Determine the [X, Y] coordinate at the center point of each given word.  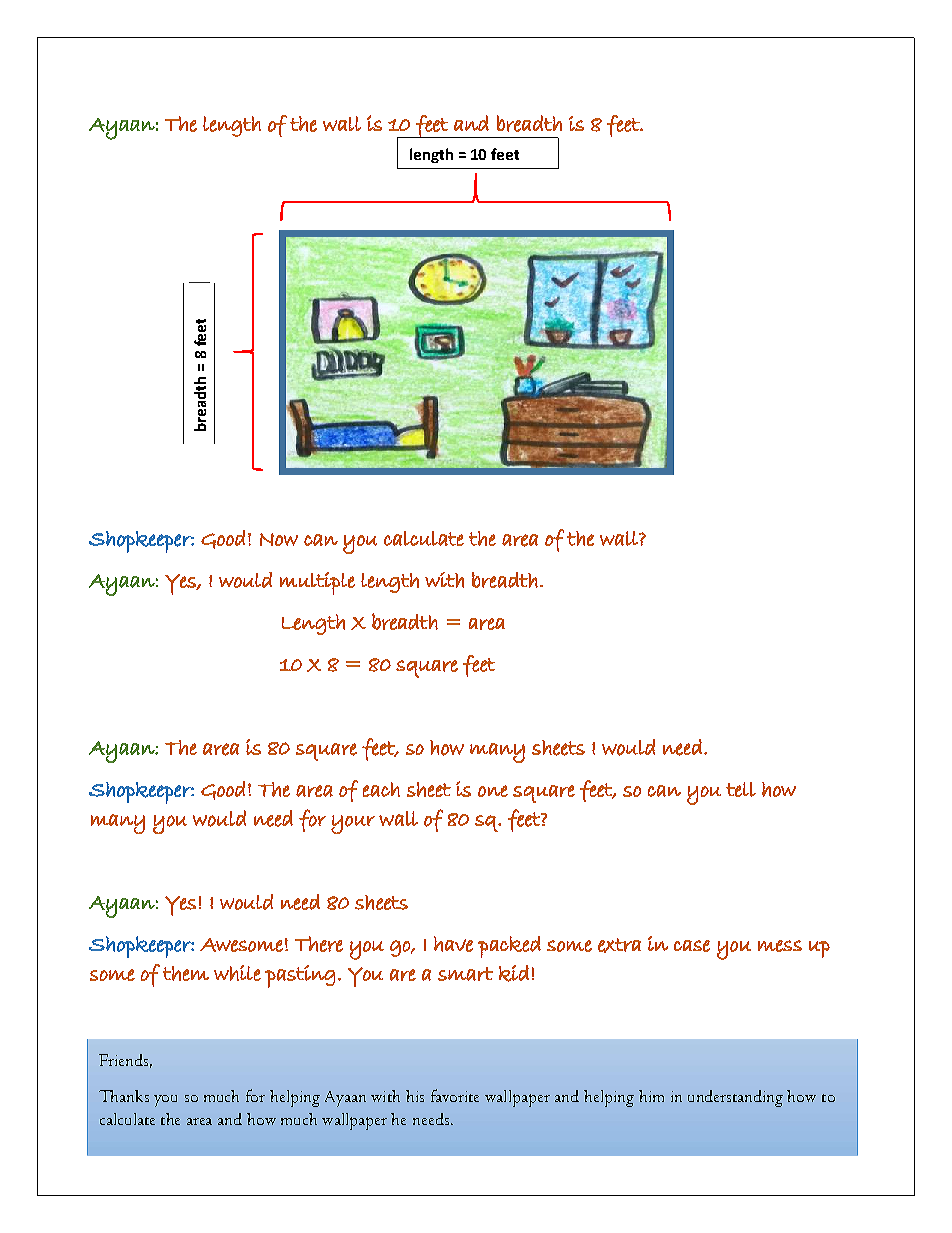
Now [279, 539]
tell [741, 789]
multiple [317, 583]
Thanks [124, 1096]
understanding [735, 1098]
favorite [455, 1095]
